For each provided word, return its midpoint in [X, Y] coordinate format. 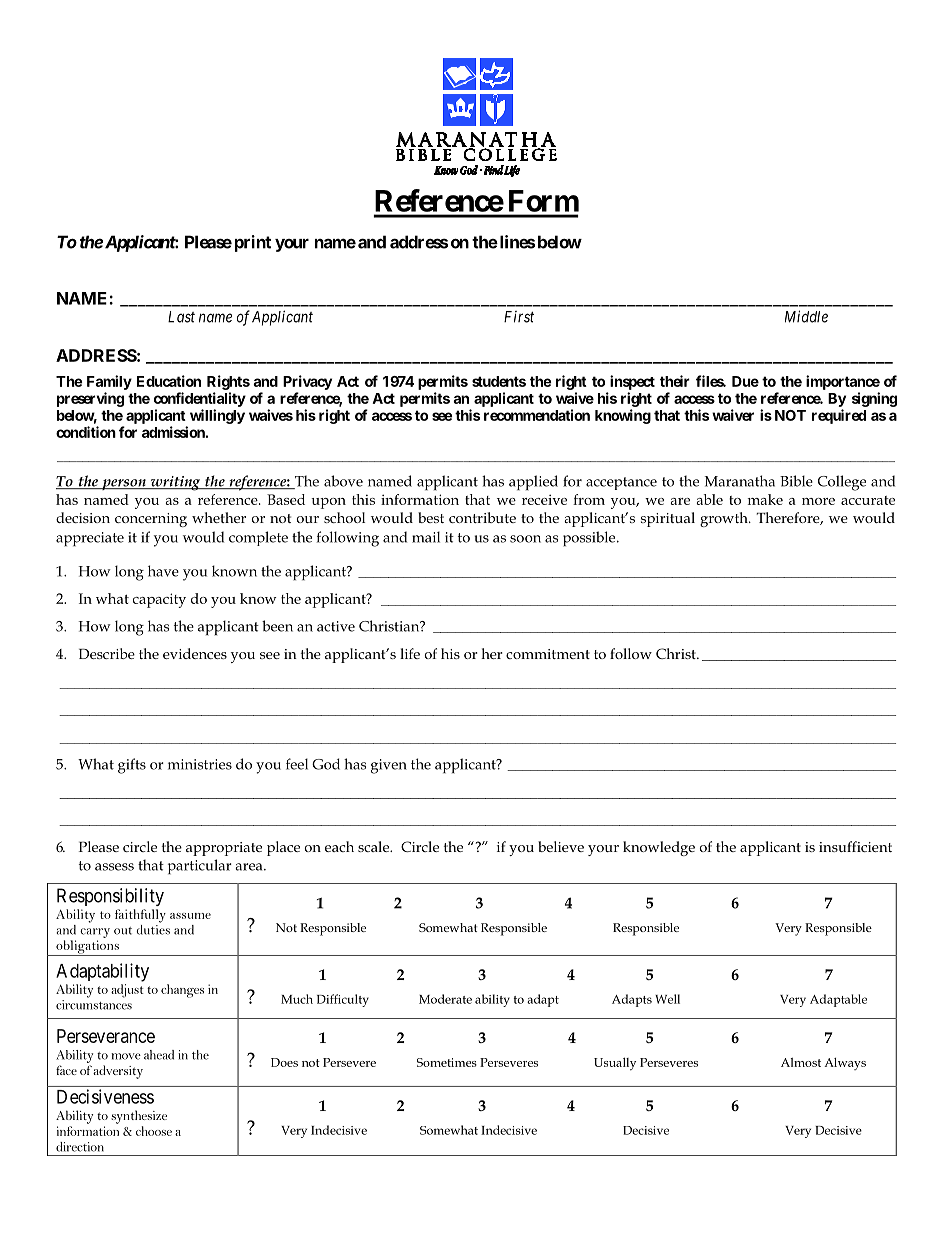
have [163, 571]
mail [426, 537]
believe [561, 846]
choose [154, 1131]
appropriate [224, 849]
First [519, 317]
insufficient [855, 846]
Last [181, 317]
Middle [806, 316]
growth [725, 519]
